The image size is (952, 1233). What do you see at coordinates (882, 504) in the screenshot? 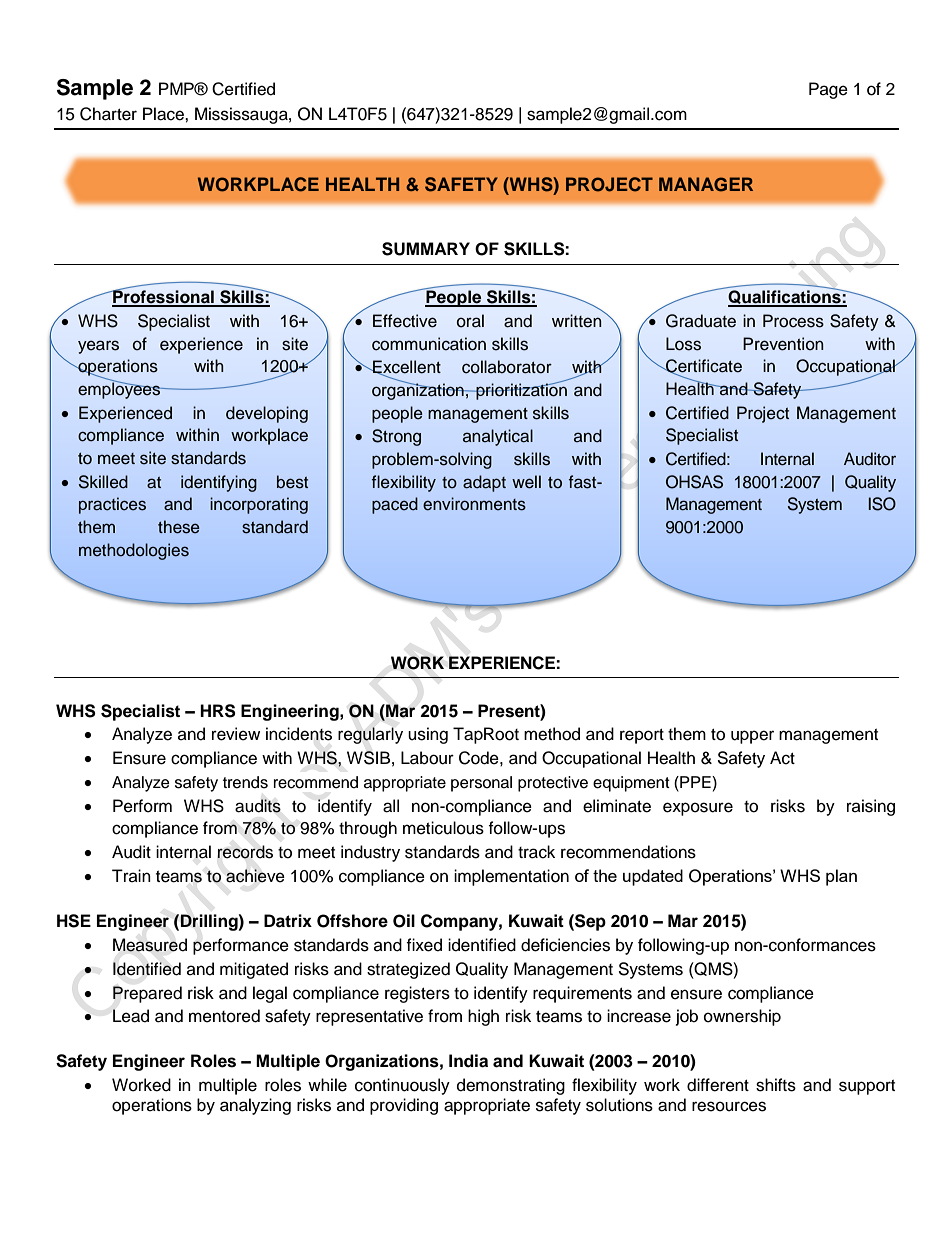
I see `ISO` at bounding box center [882, 504].
